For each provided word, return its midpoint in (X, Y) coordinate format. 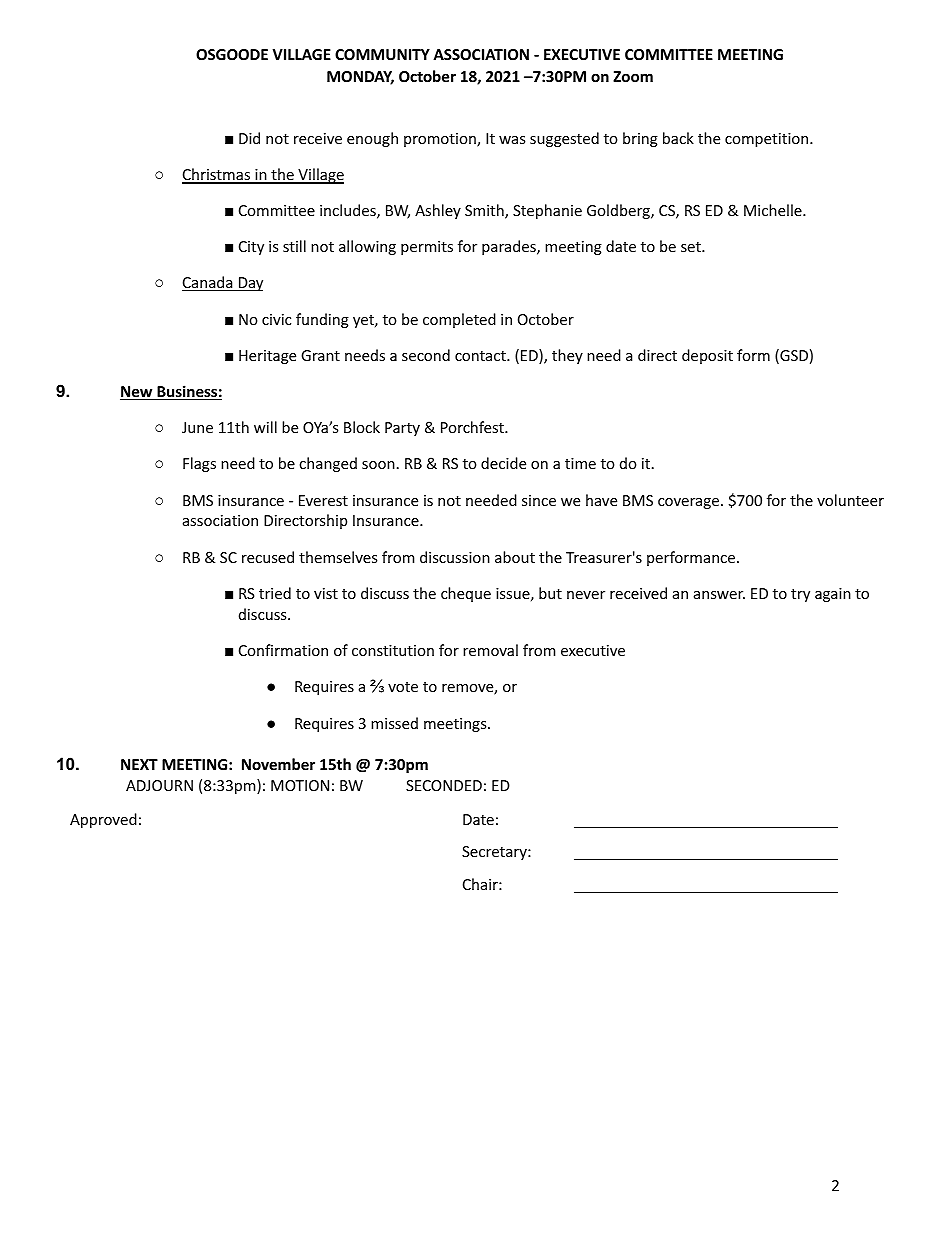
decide (503, 463)
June (197, 427)
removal (490, 650)
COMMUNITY (382, 54)
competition (768, 140)
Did (249, 138)
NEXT (139, 764)
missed (394, 723)
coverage (690, 503)
